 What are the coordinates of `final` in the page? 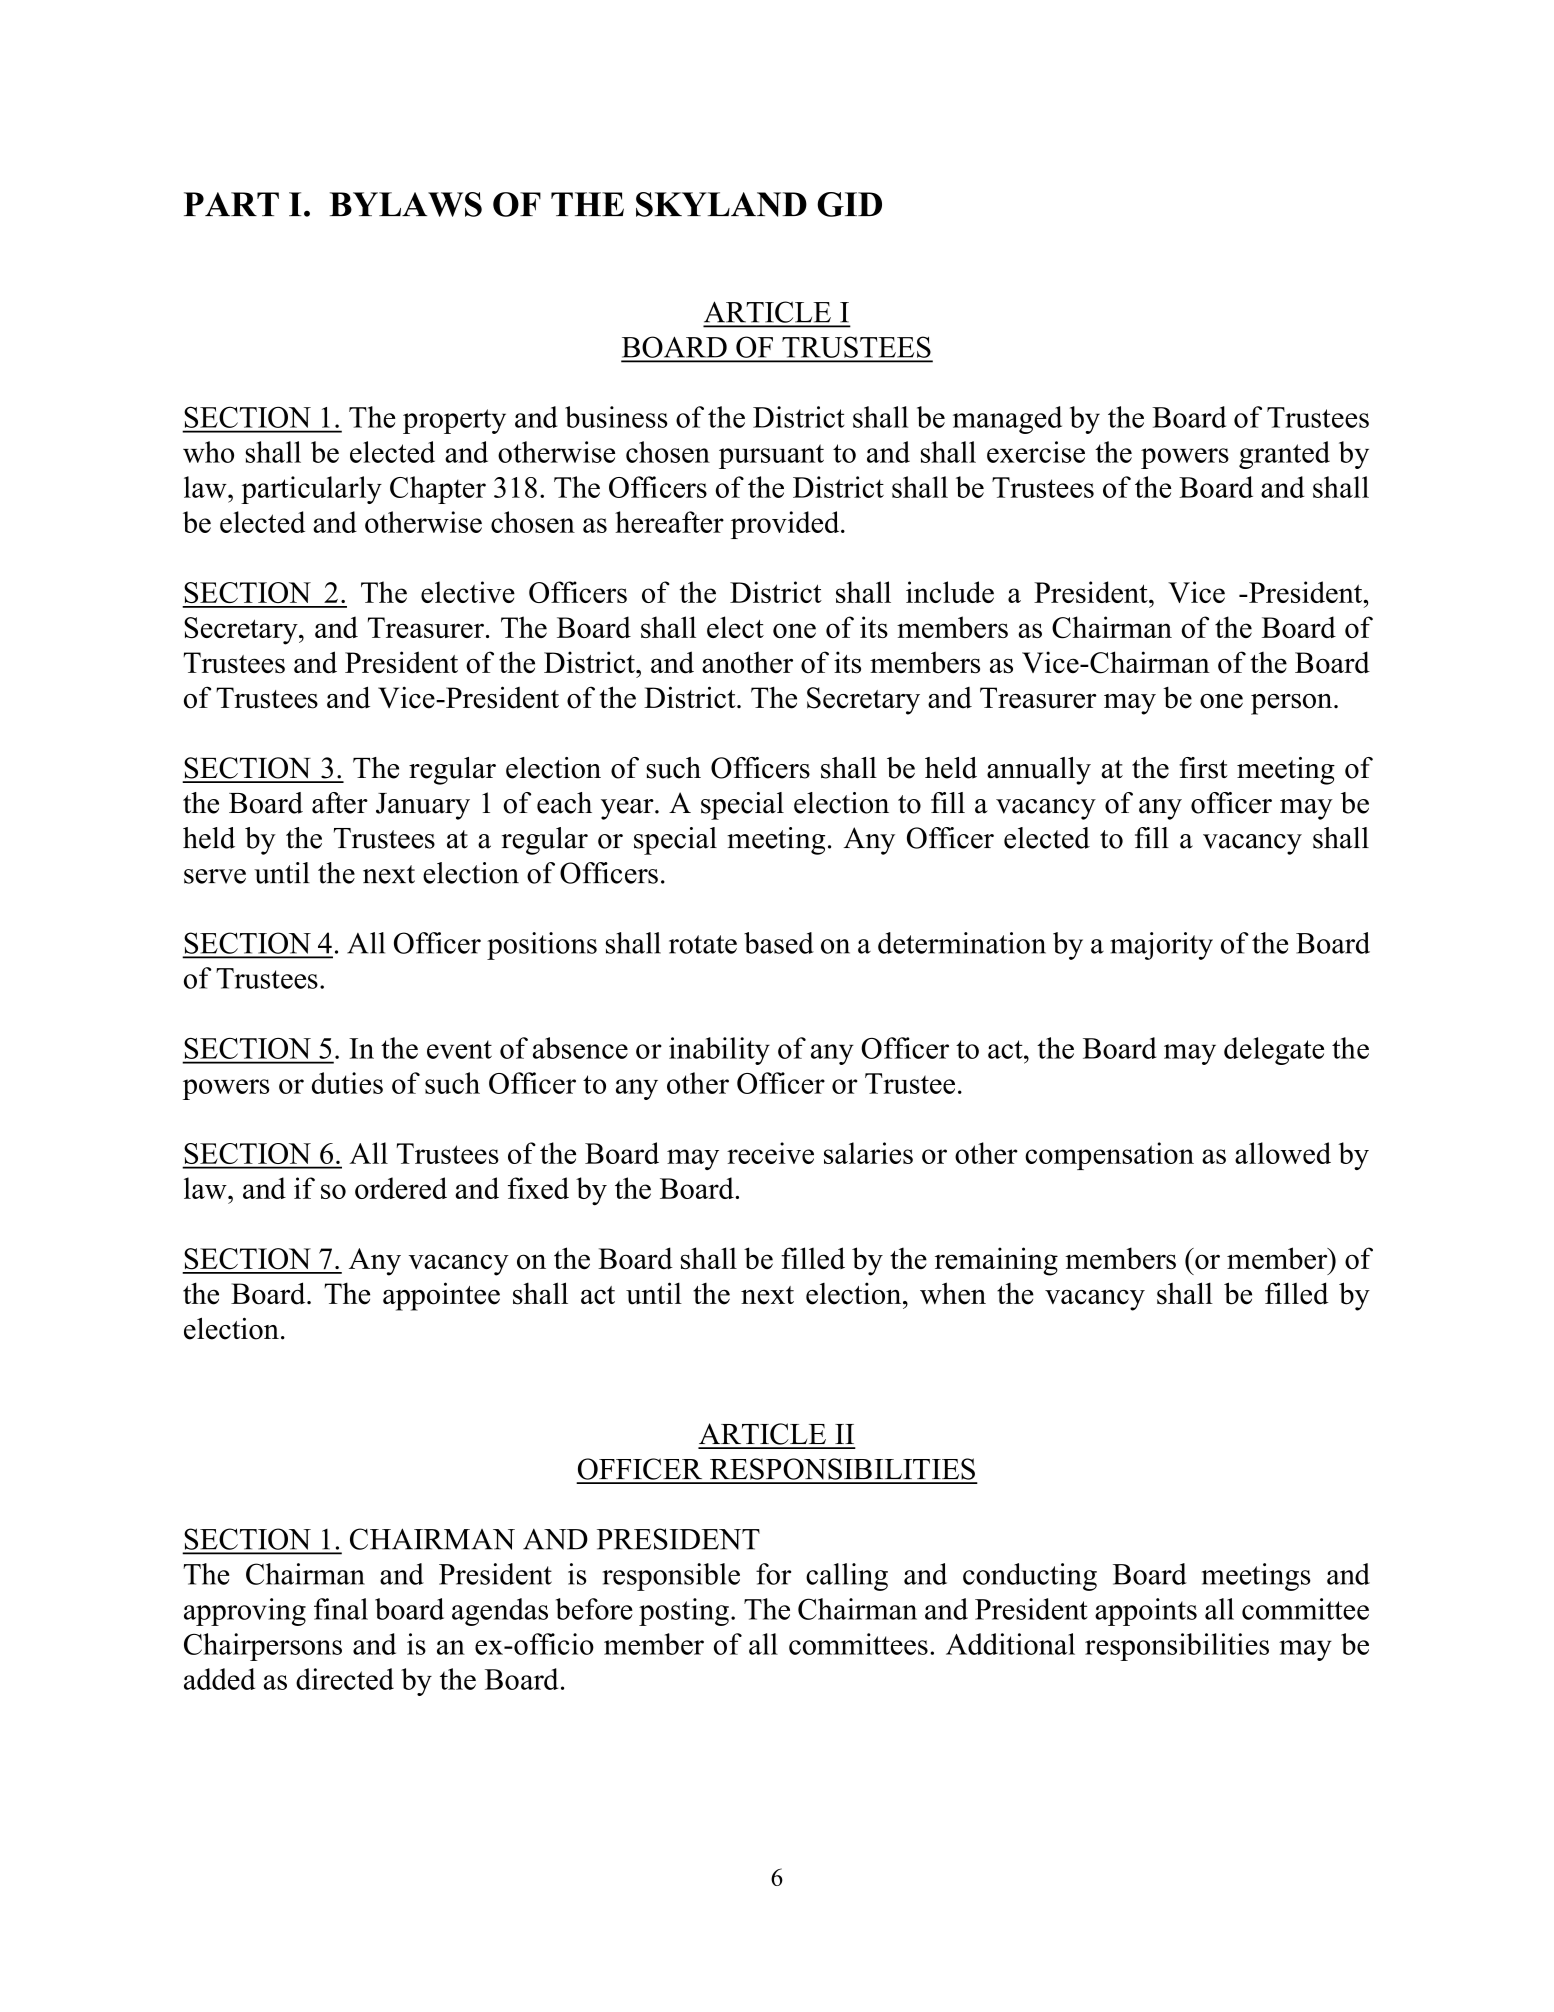 It's located at (341, 1609).
